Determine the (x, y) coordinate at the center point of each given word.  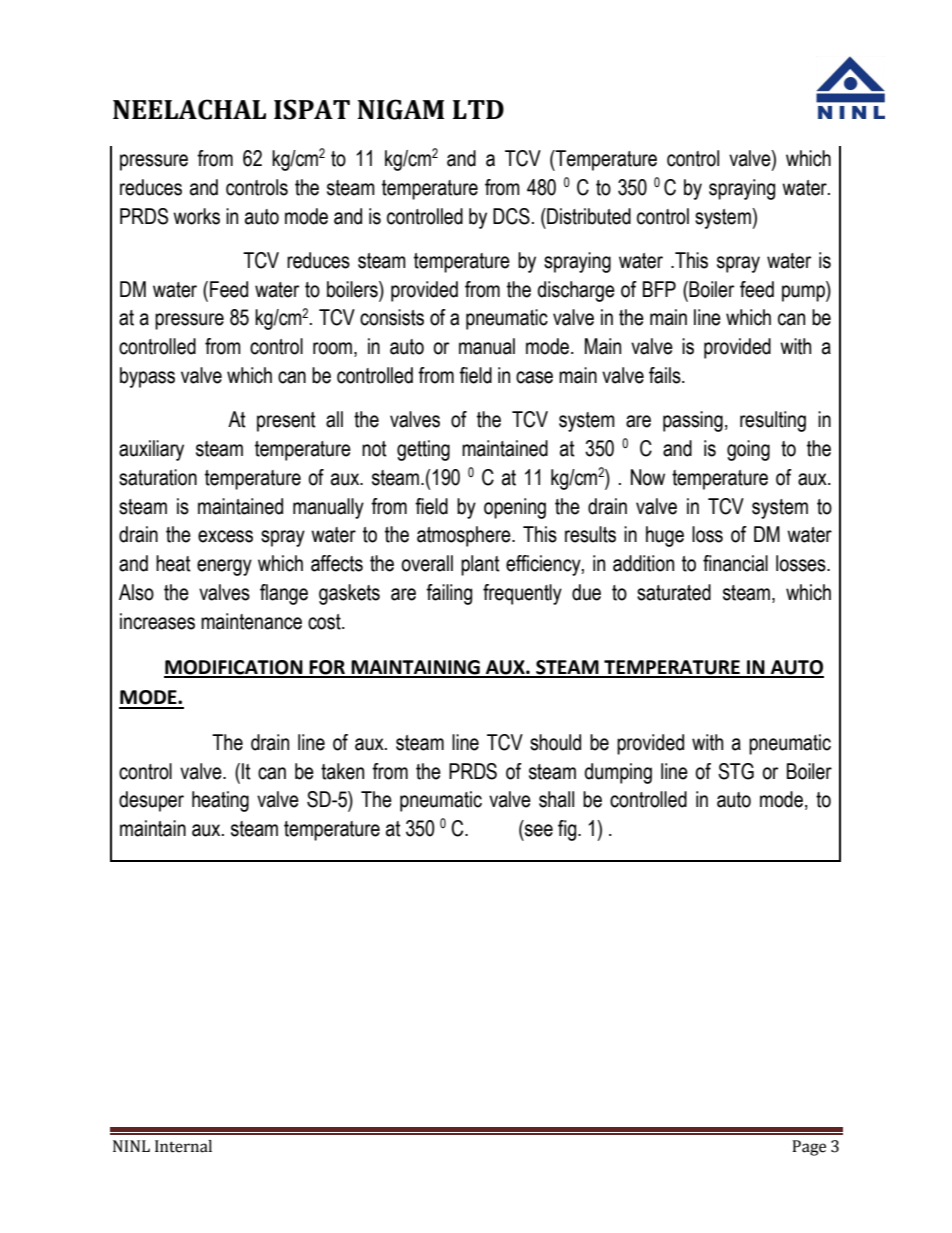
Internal (183, 1146)
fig (568, 830)
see (539, 830)
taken (342, 771)
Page (809, 1148)
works (196, 216)
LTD (478, 109)
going (748, 450)
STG (736, 771)
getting (423, 450)
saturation (158, 477)
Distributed (588, 216)
